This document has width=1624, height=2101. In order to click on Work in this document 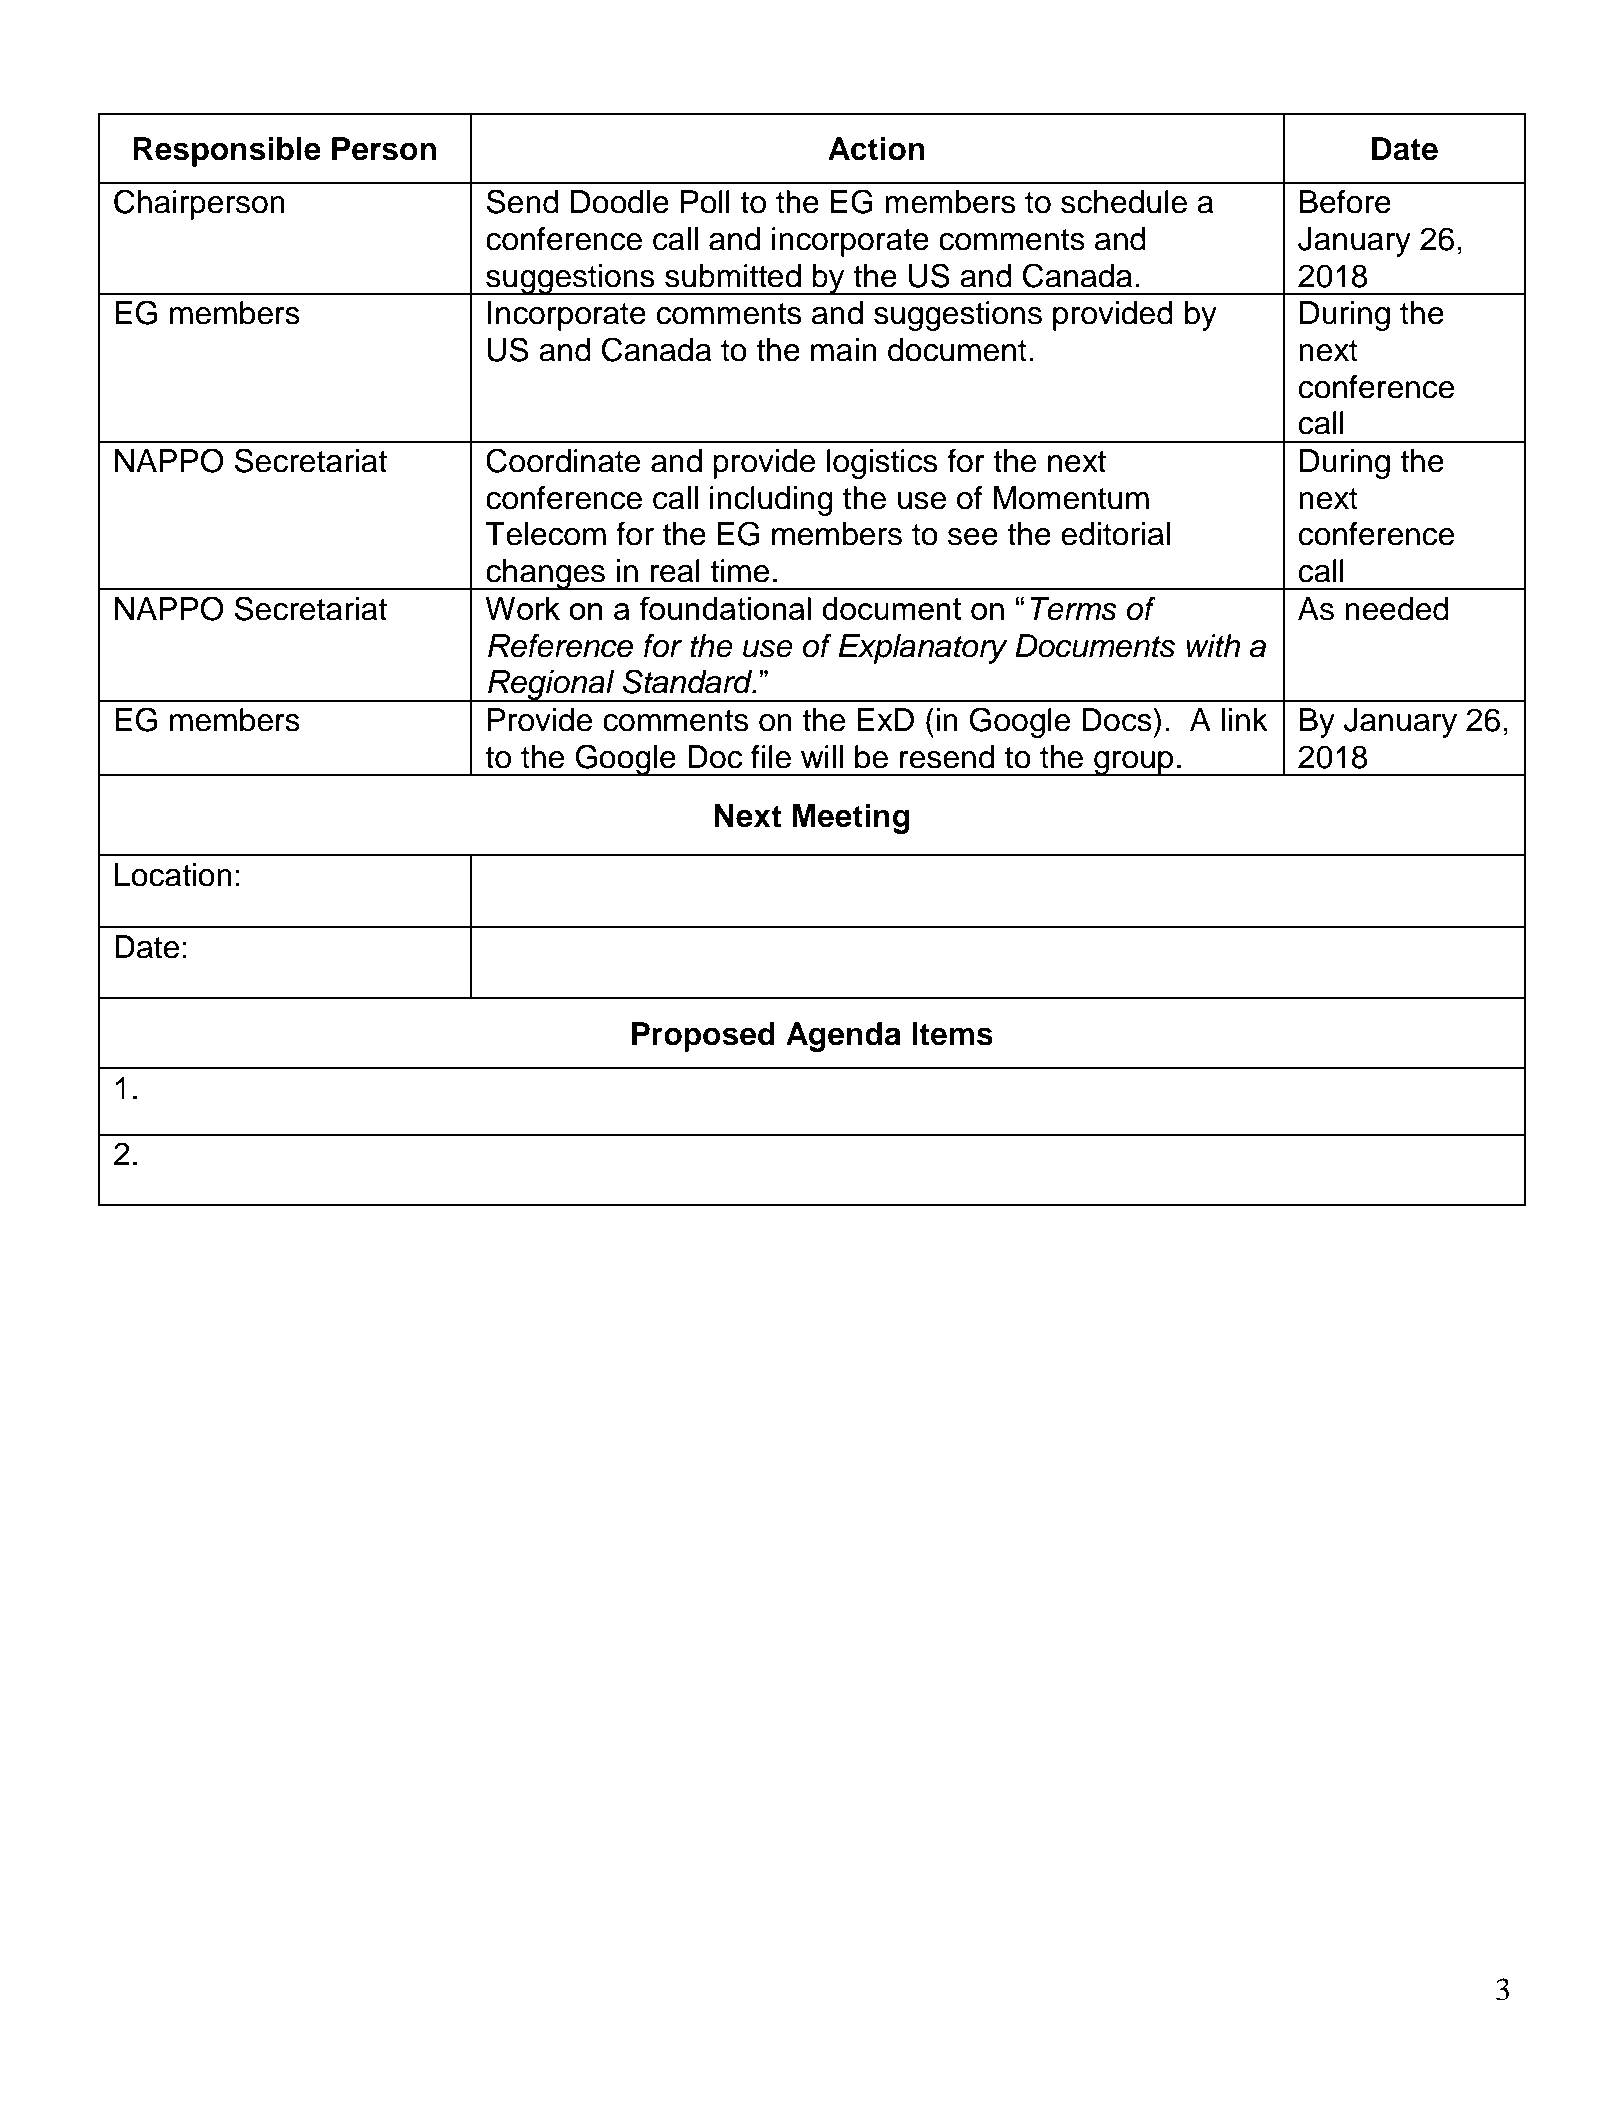, I will do `click(522, 608)`.
